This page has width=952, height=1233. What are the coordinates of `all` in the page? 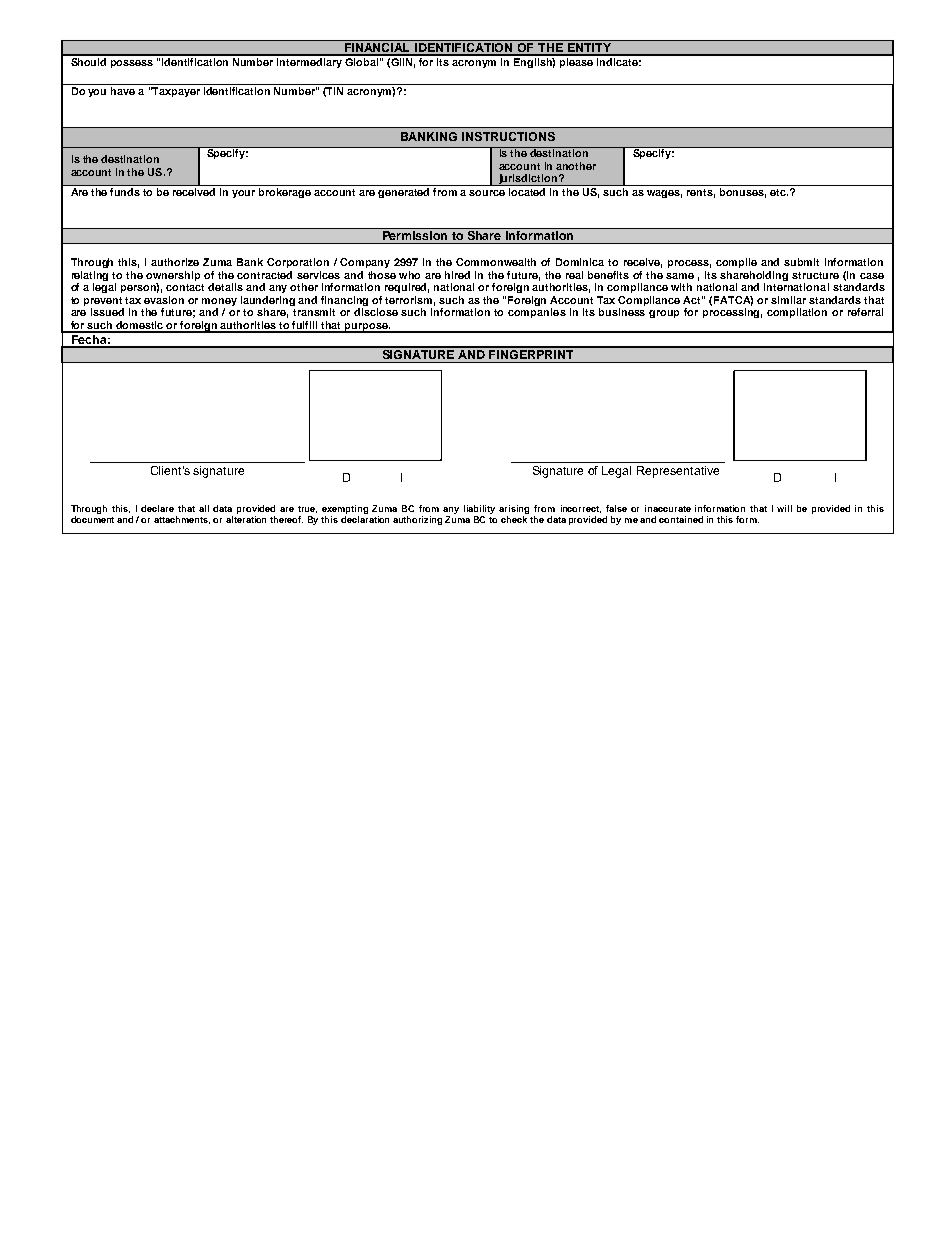 It's located at (204, 508).
